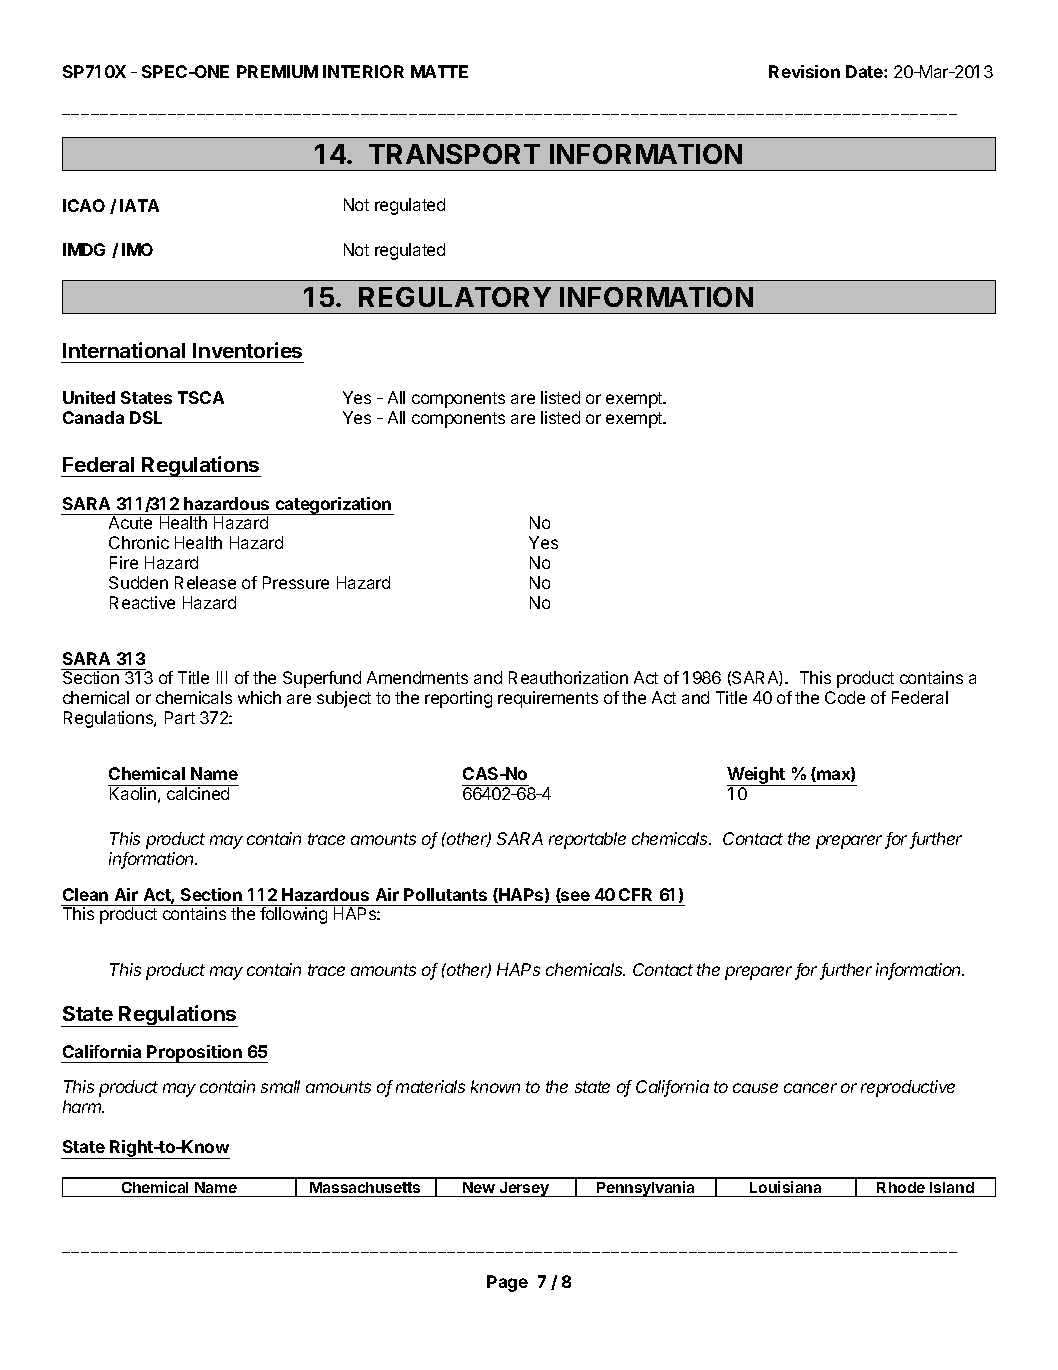 This page has width=1058, height=1370. I want to click on reporting, so click(458, 699).
